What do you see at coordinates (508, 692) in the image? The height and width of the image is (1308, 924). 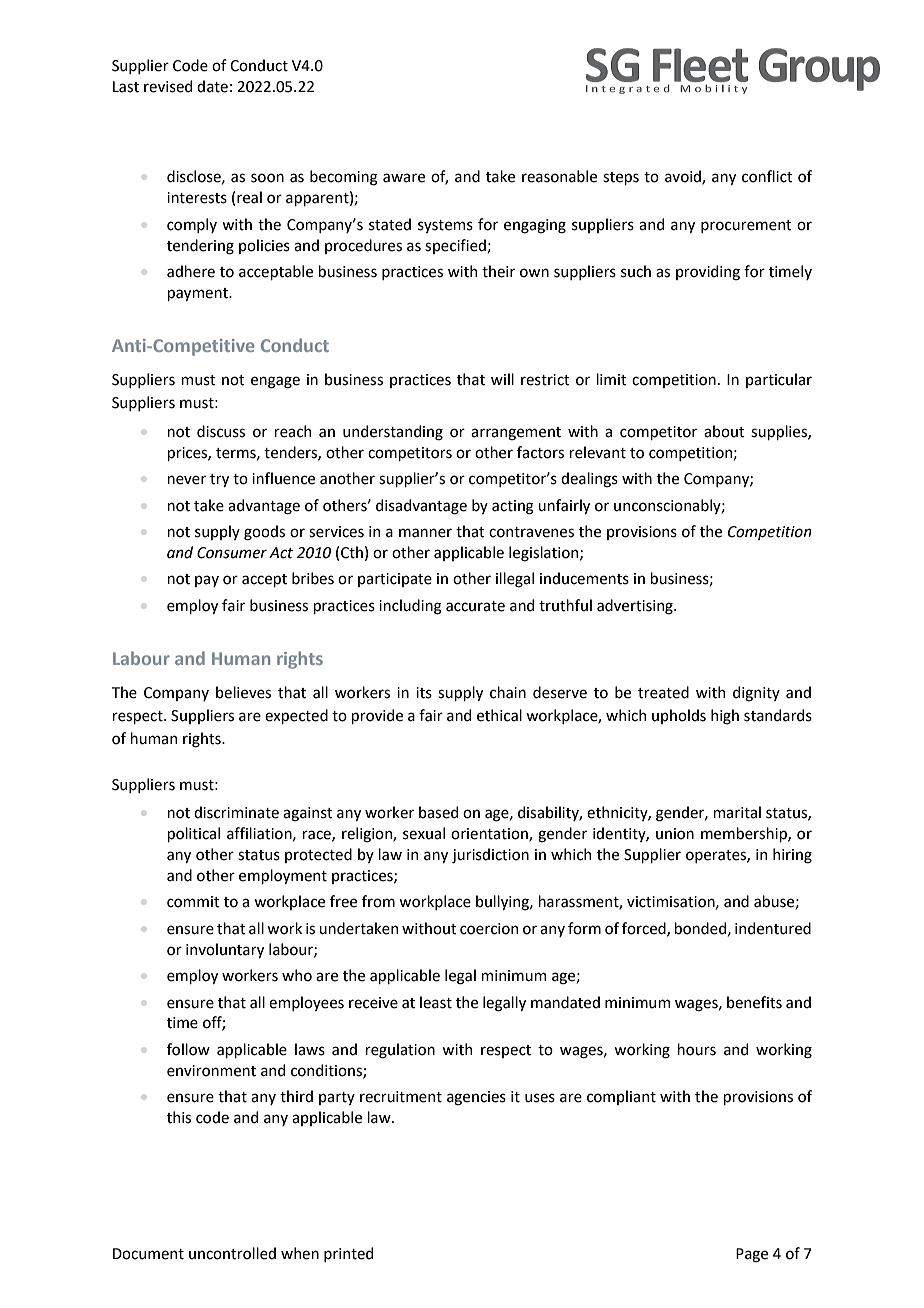 I see `chain` at bounding box center [508, 692].
